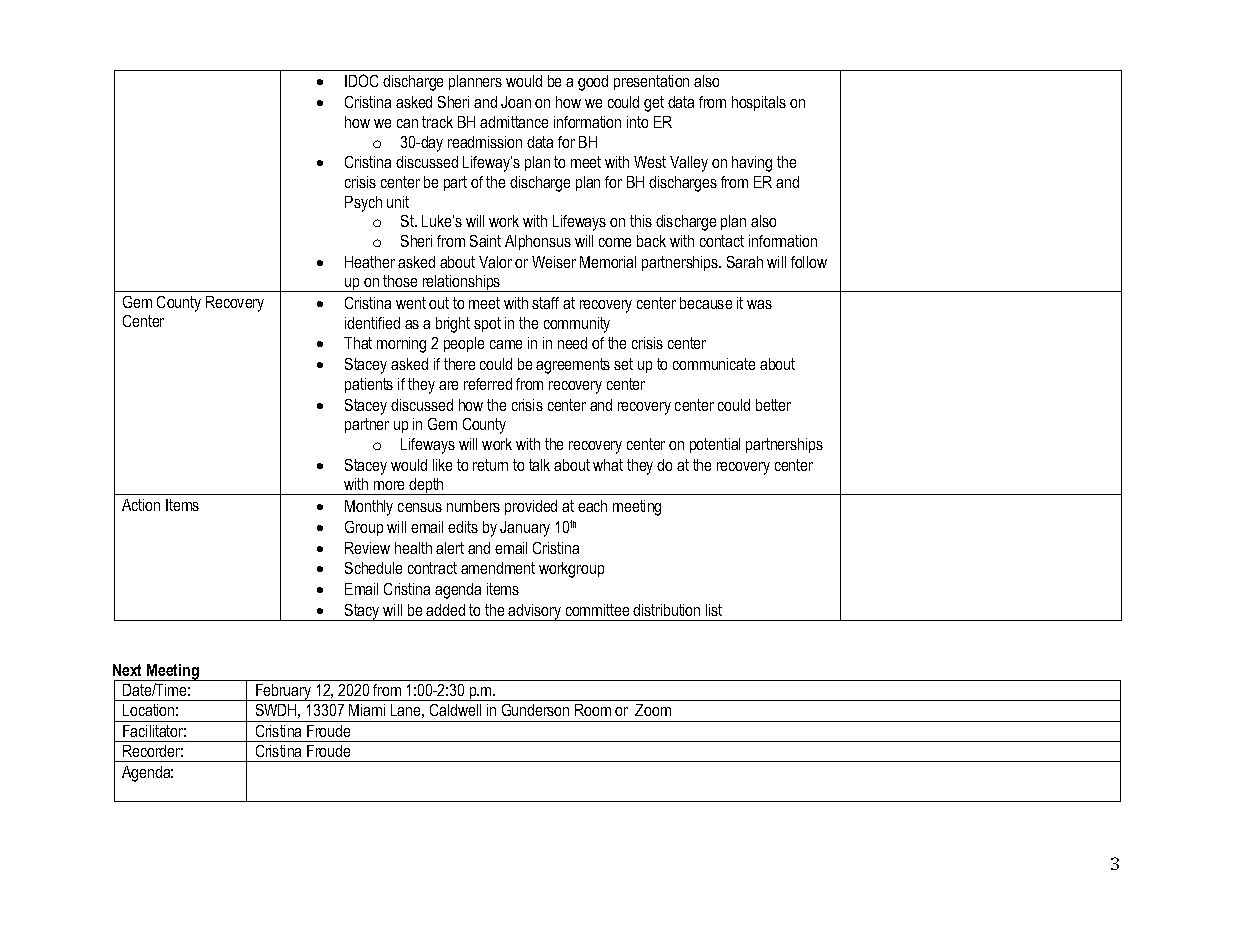 The width and height of the screenshot is (1233, 952). What do you see at coordinates (407, 123) in the screenshot?
I see `can` at bounding box center [407, 123].
